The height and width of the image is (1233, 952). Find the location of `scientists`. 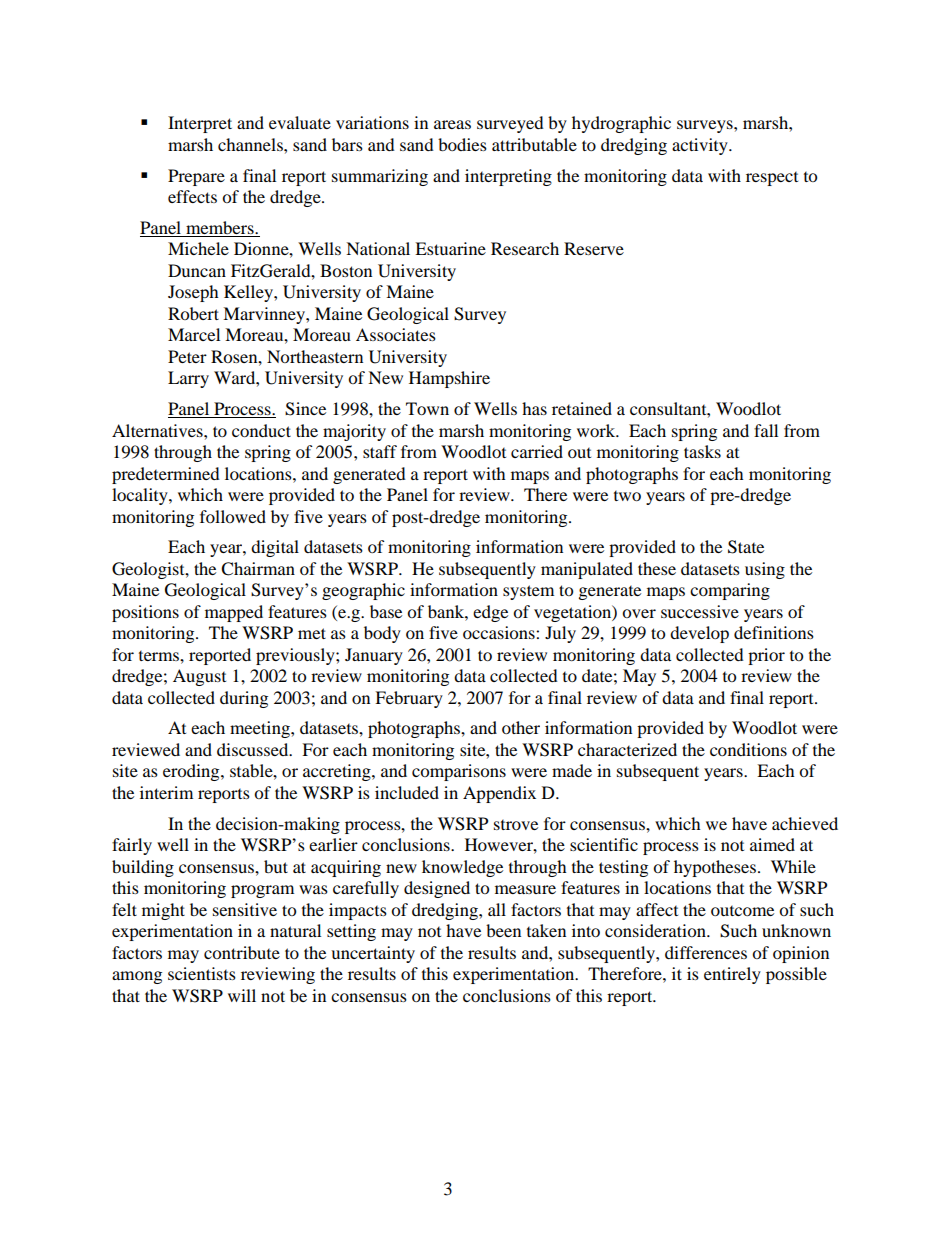

scientists is located at coordinates (202, 973).
